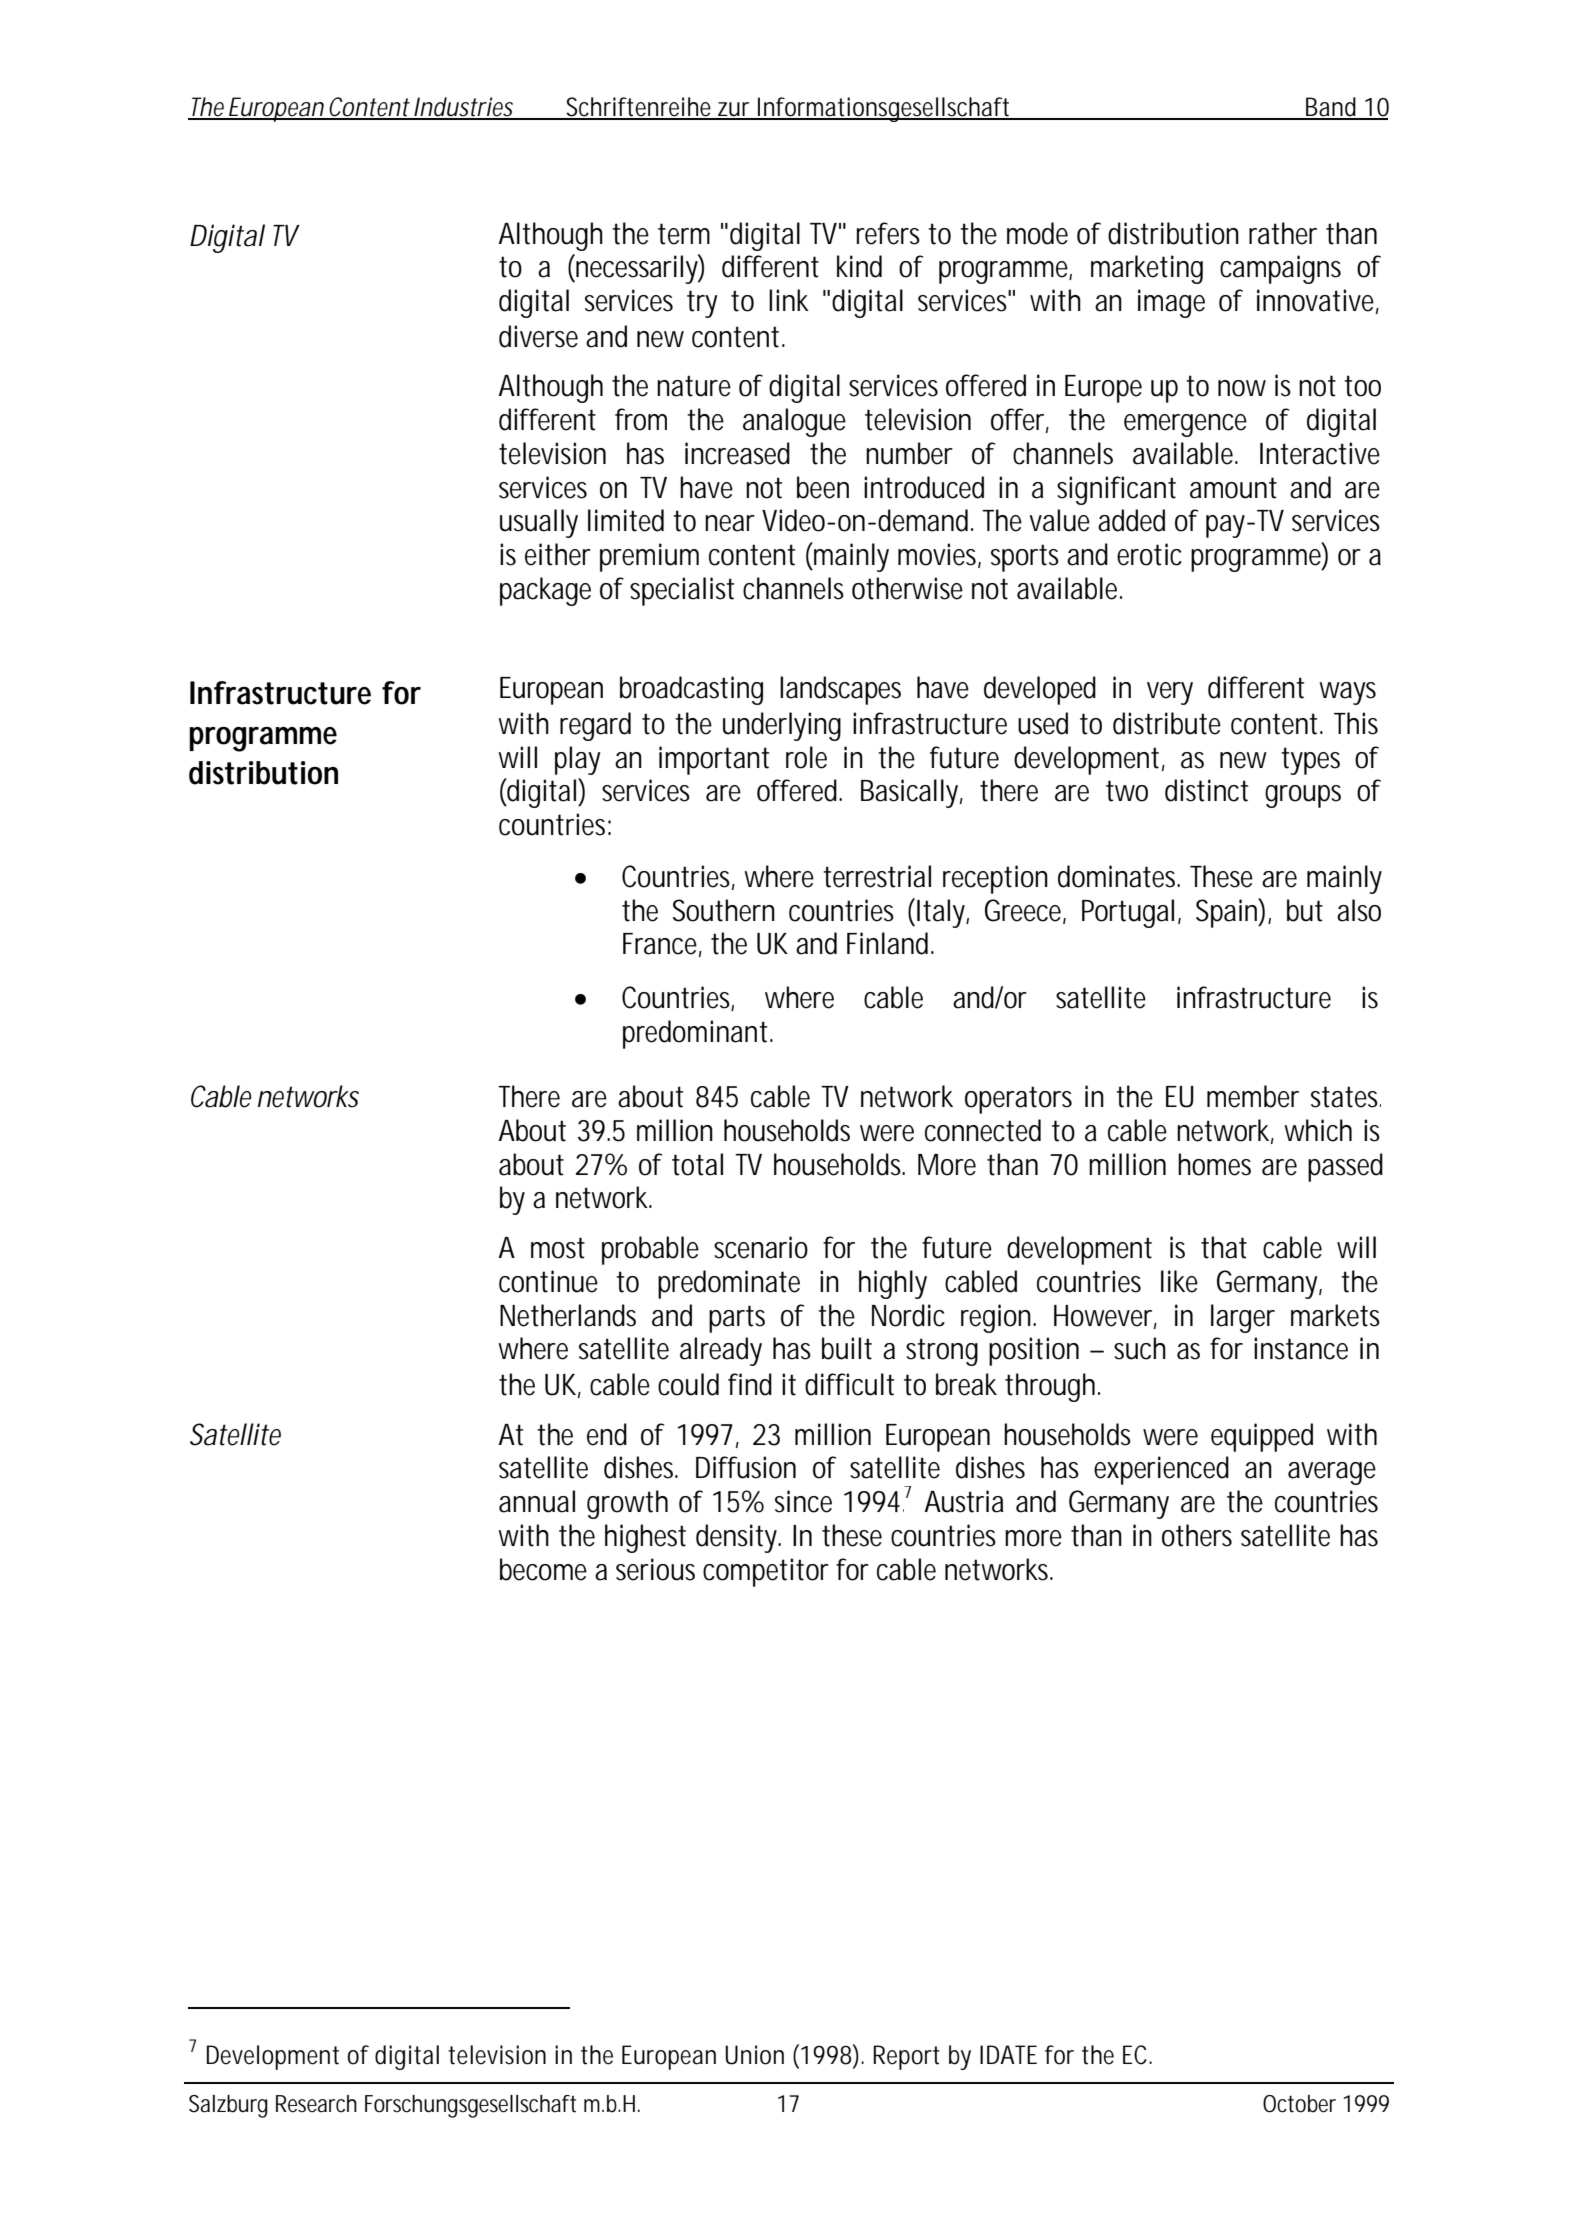 The height and width of the screenshot is (2229, 1578). What do you see at coordinates (729, 523) in the screenshot?
I see `near` at bounding box center [729, 523].
